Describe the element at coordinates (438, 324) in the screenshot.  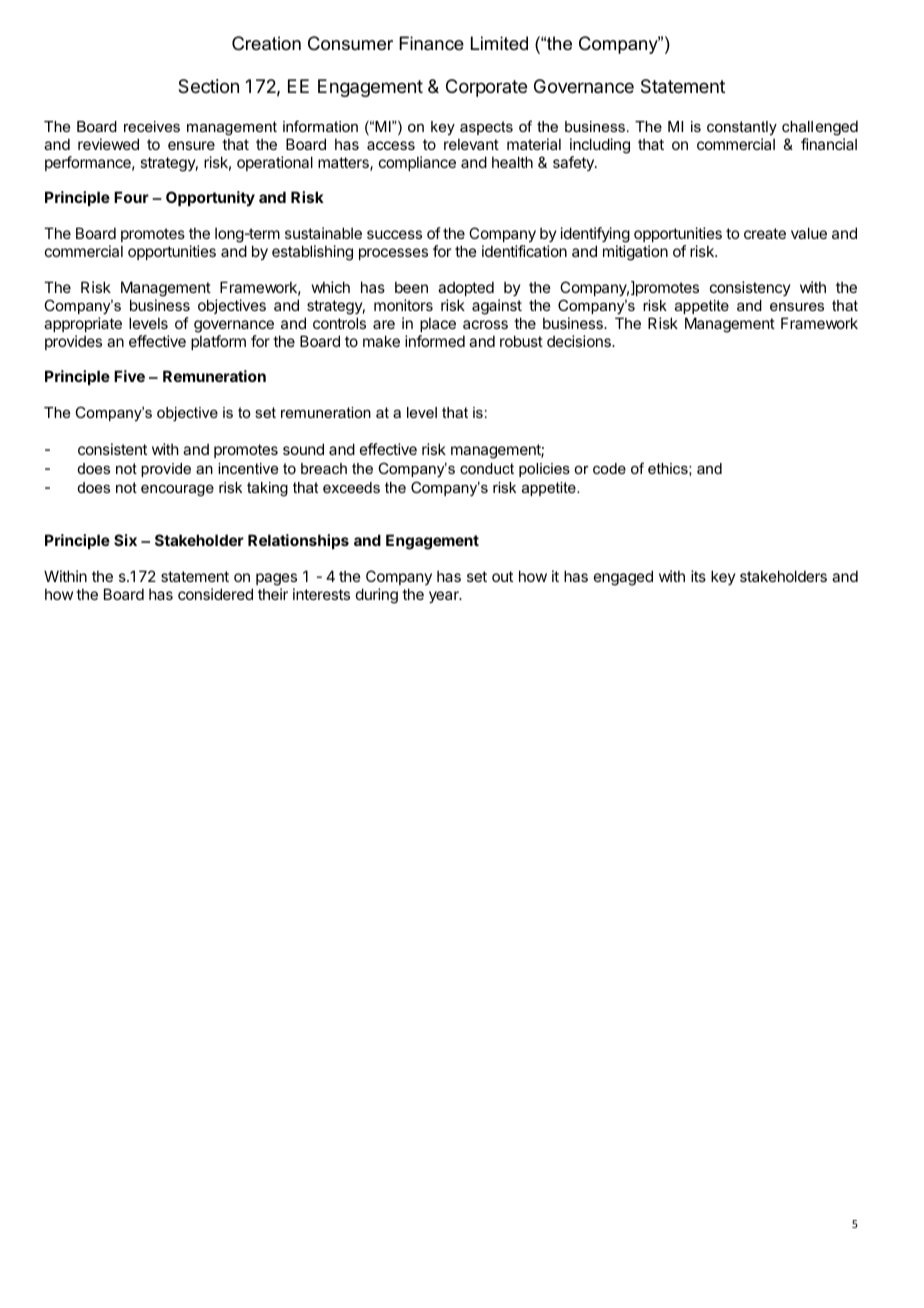
I see `place` at that location.
